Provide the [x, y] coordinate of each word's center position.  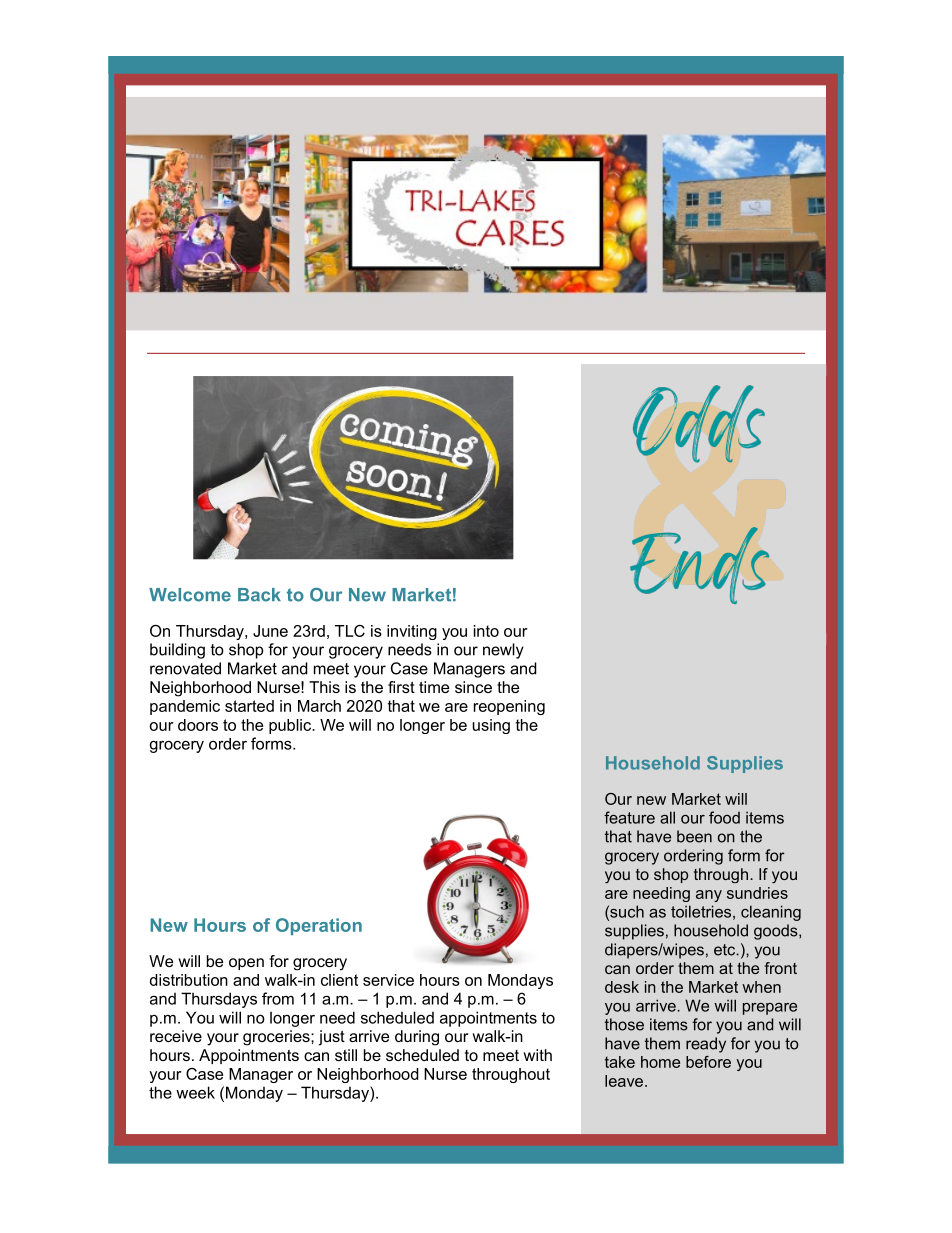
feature [629, 817]
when [761, 987]
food [724, 817]
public [291, 726]
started [249, 706]
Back [259, 595]
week [195, 1092]
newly [503, 651]
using [491, 726]
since [473, 687]
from [278, 998]
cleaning [771, 913]
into [486, 631]
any [709, 896]
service [388, 980]
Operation [319, 926]
